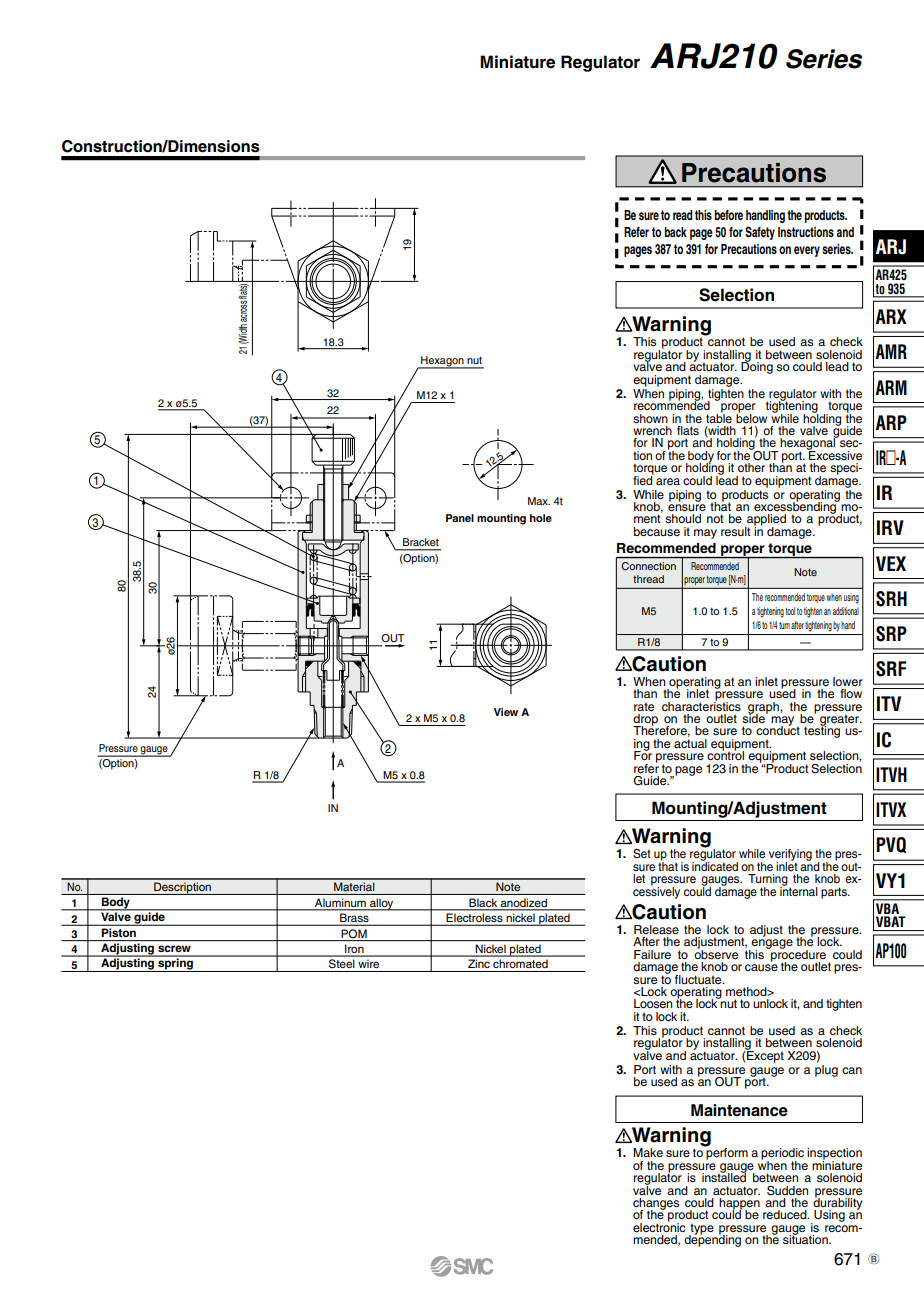  What do you see at coordinates (644, 706) in the screenshot?
I see `rate` at bounding box center [644, 706].
